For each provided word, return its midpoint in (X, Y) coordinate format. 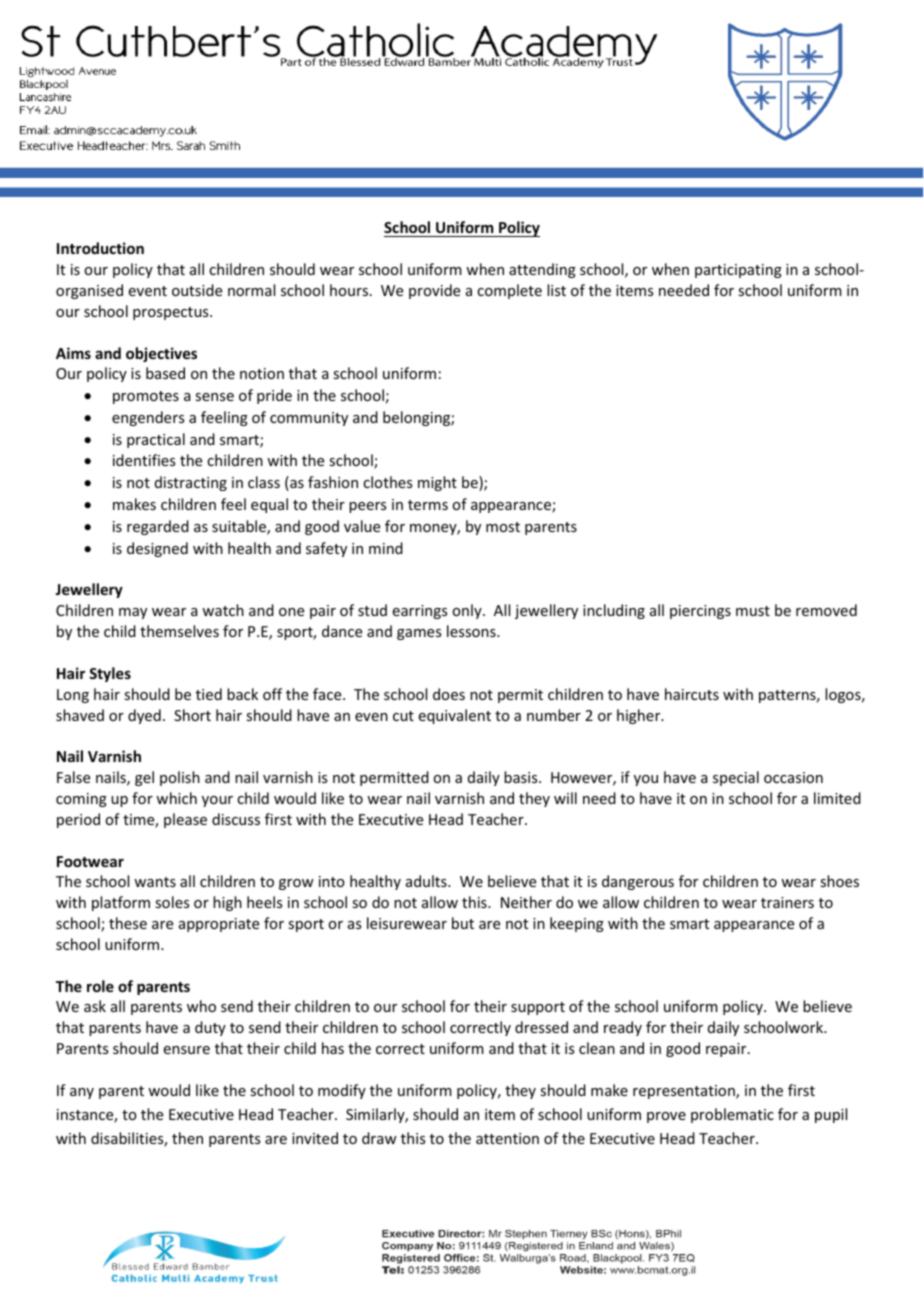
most (503, 527)
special (736, 778)
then (187, 1138)
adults (427, 881)
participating (738, 271)
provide (434, 291)
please (185, 820)
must (753, 611)
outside (197, 290)
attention (507, 1138)
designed (157, 549)
